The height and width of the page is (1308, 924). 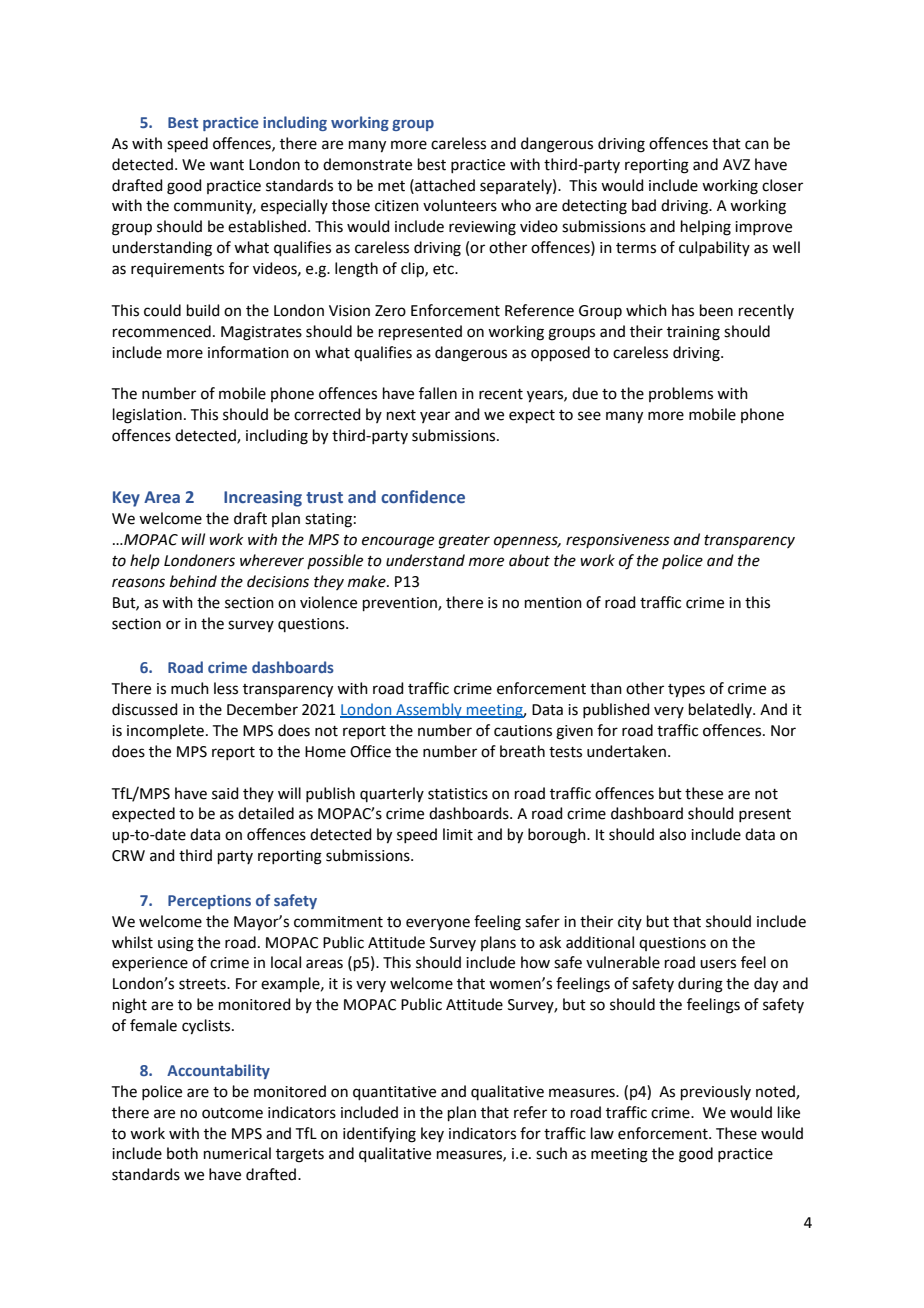 I want to click on want, so click(x=227, y=165).
